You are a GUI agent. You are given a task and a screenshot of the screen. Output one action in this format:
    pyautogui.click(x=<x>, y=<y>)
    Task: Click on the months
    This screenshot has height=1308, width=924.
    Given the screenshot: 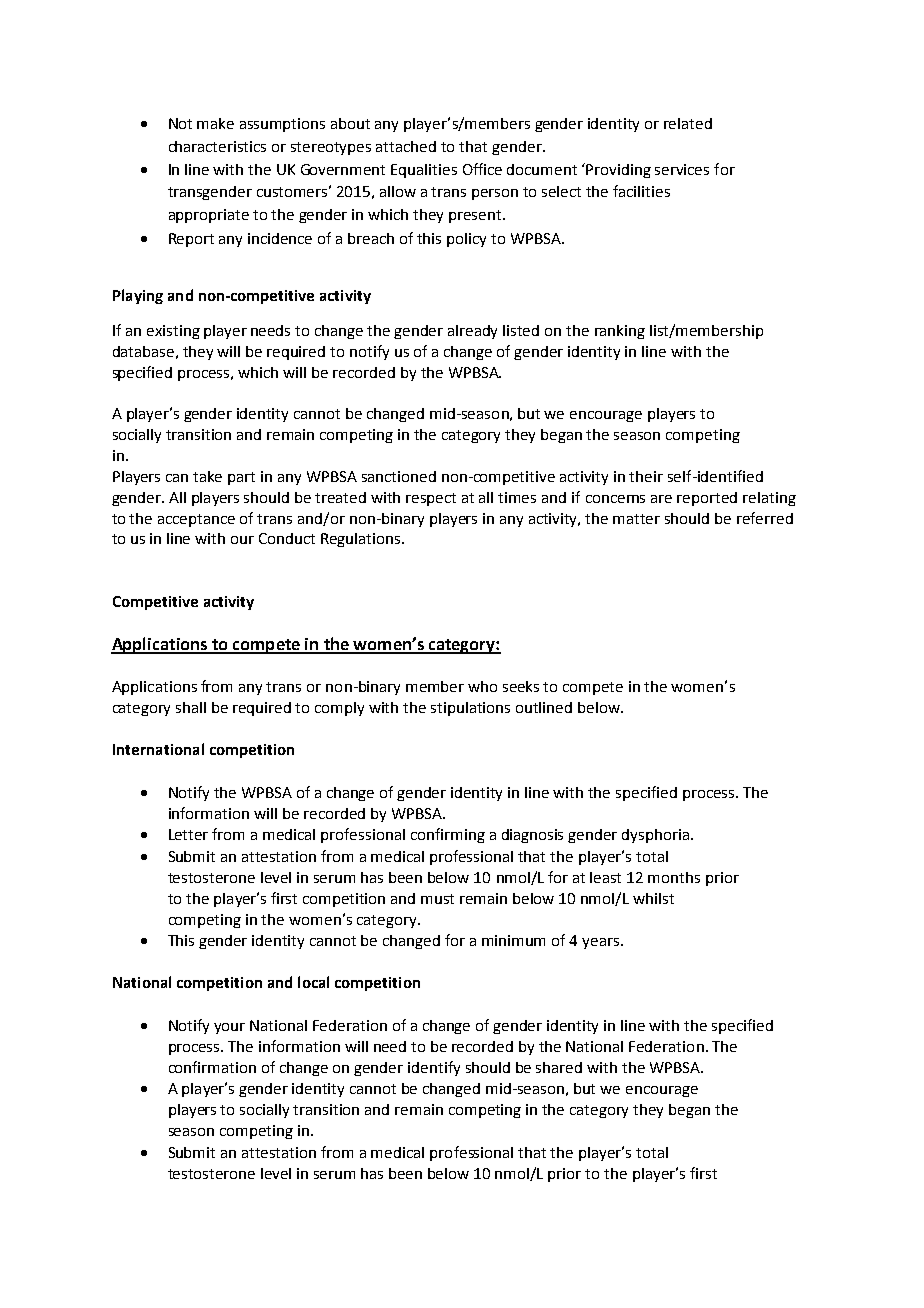 What is the action you would take?
    pyautogui.click(x=674, y=877)
